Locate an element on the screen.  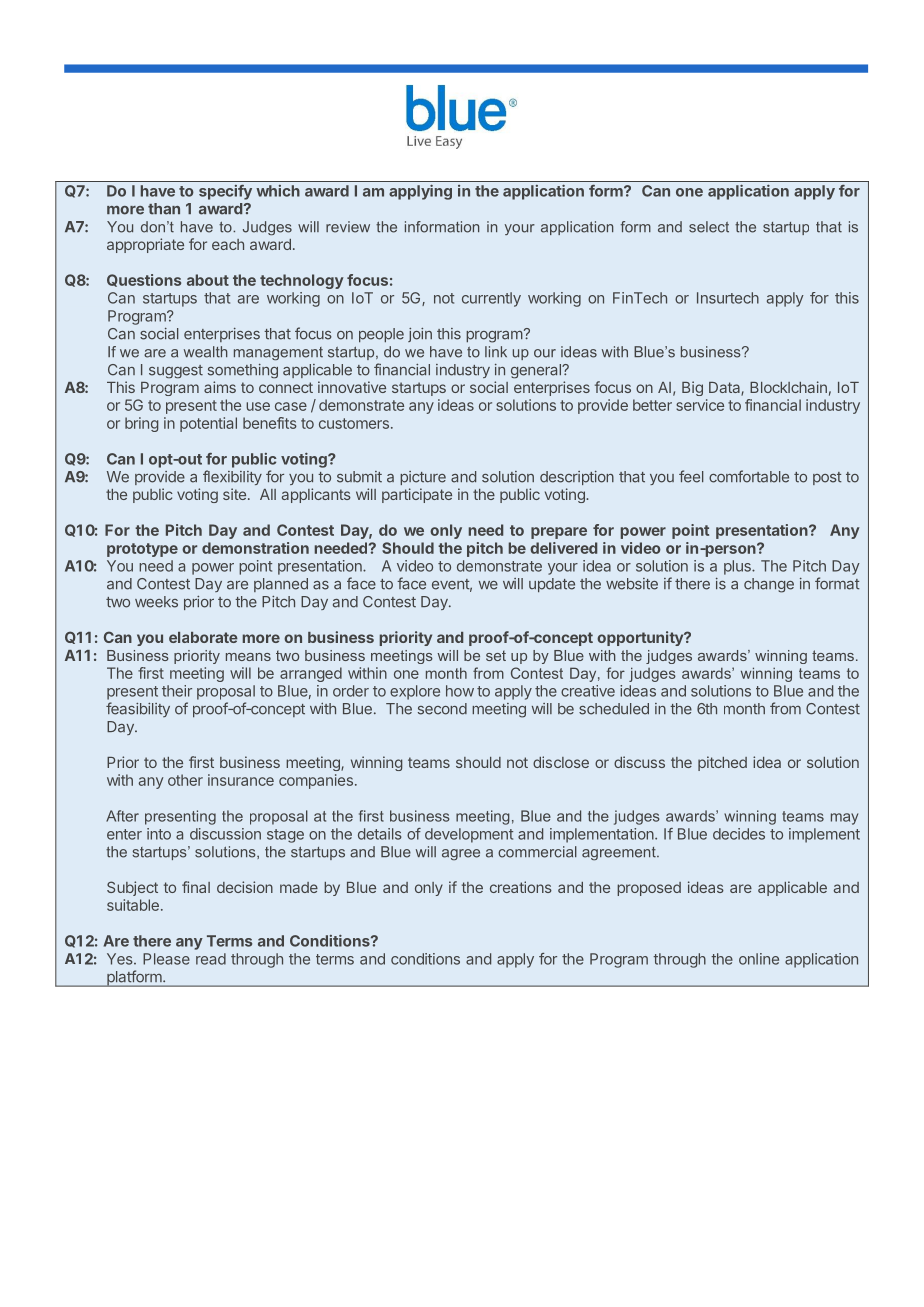
online is located at coordinates (759, 959).
